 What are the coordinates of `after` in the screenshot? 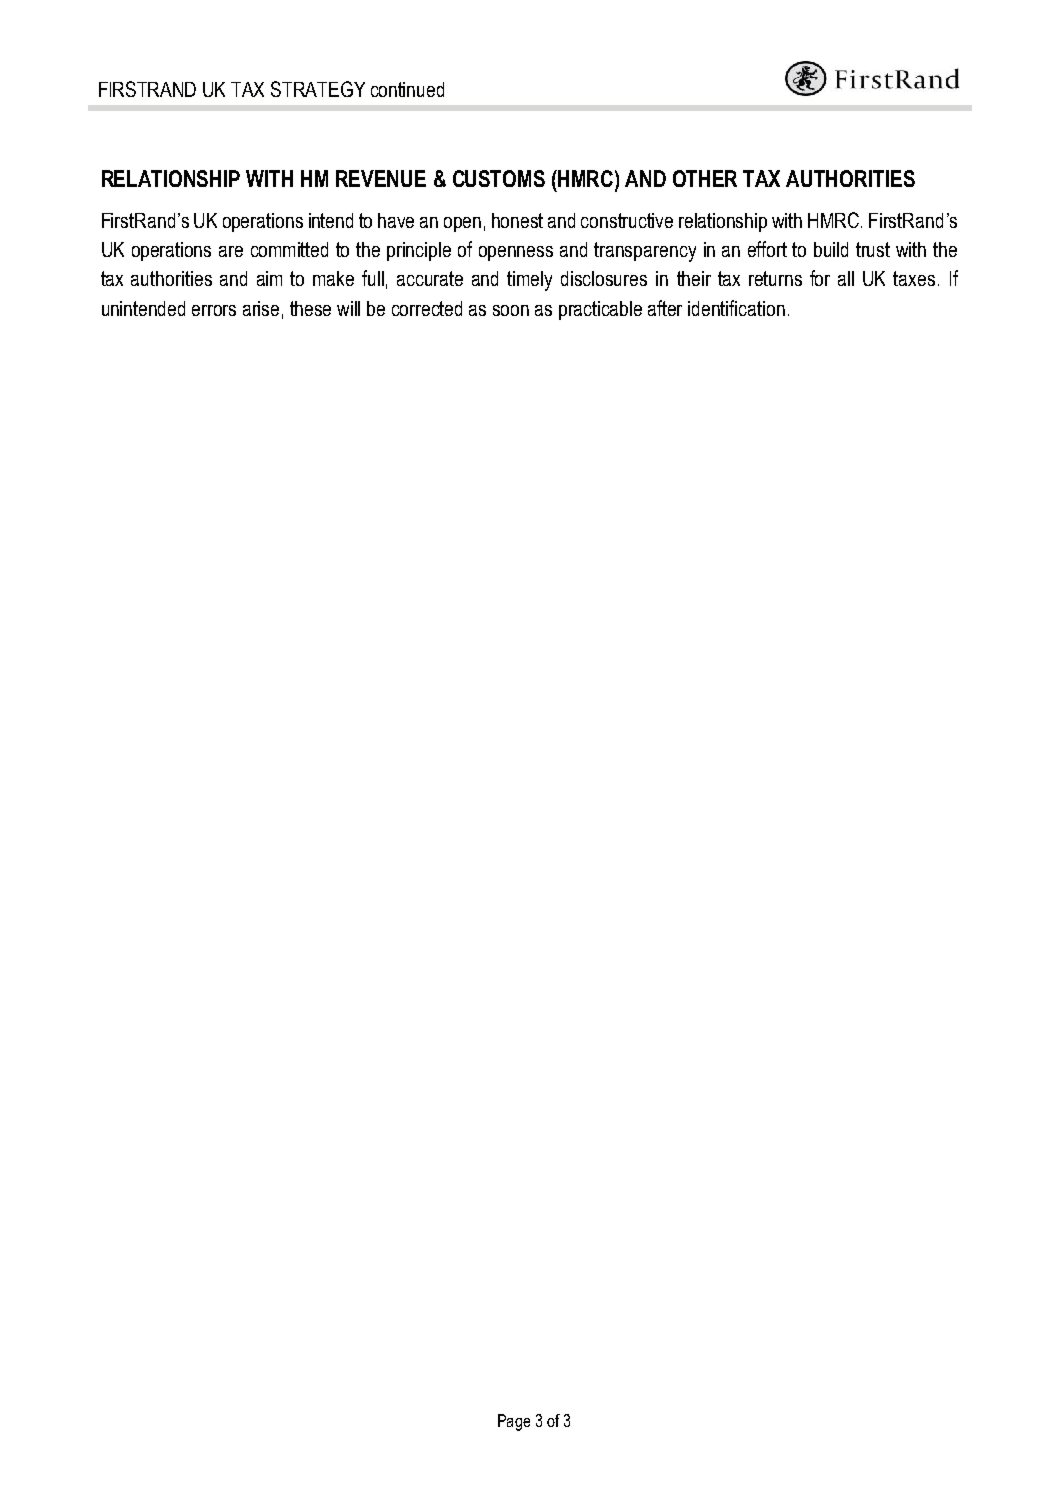 It's located at (665, 308).
